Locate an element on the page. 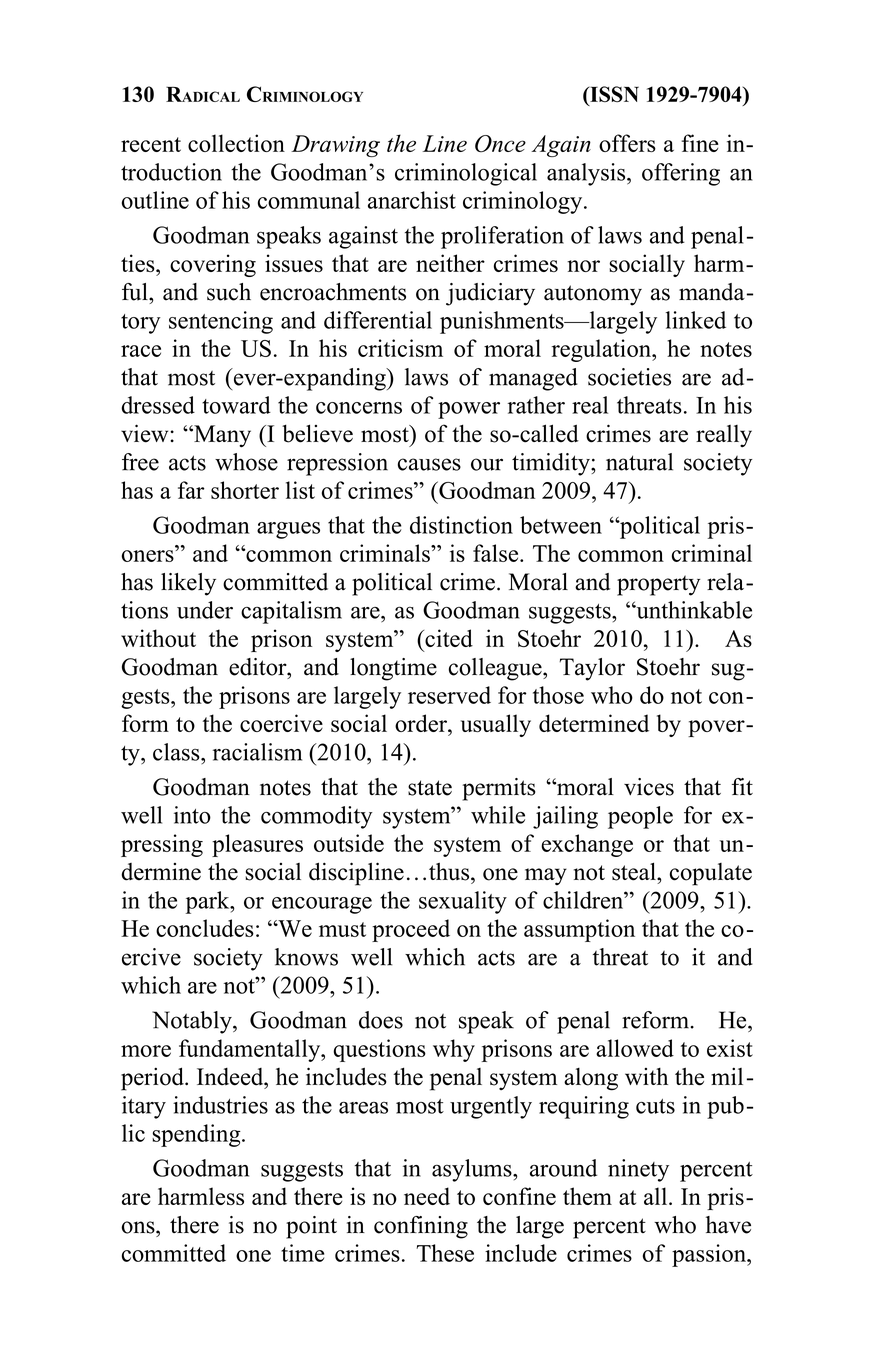 The width and height of the page is (887, 1372). offers is located at coordinates (627, 143).
